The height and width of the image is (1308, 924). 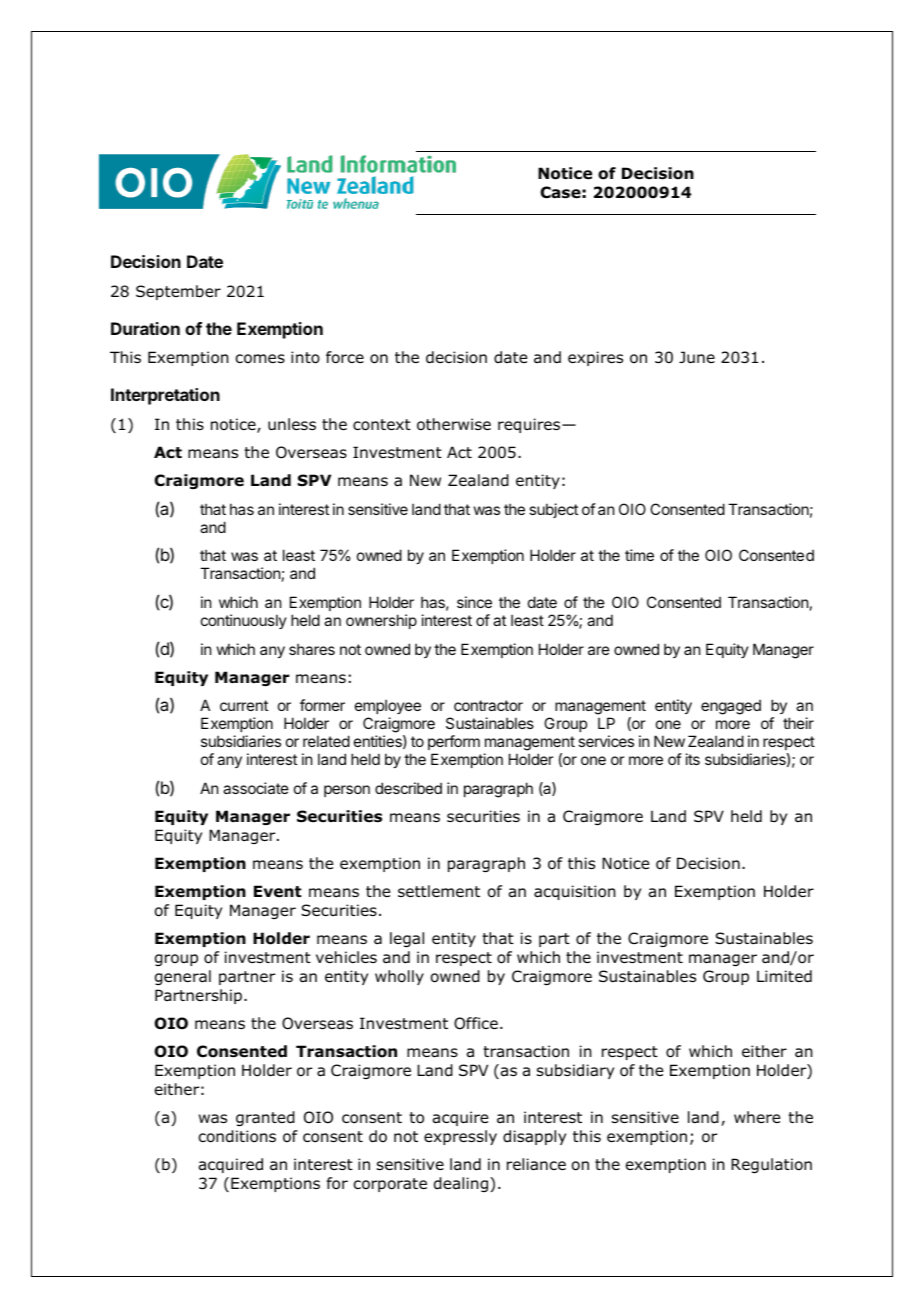 What do you see at coordinates (474, 602) in the image?
I see `since` at bounding box center [474, 602].
